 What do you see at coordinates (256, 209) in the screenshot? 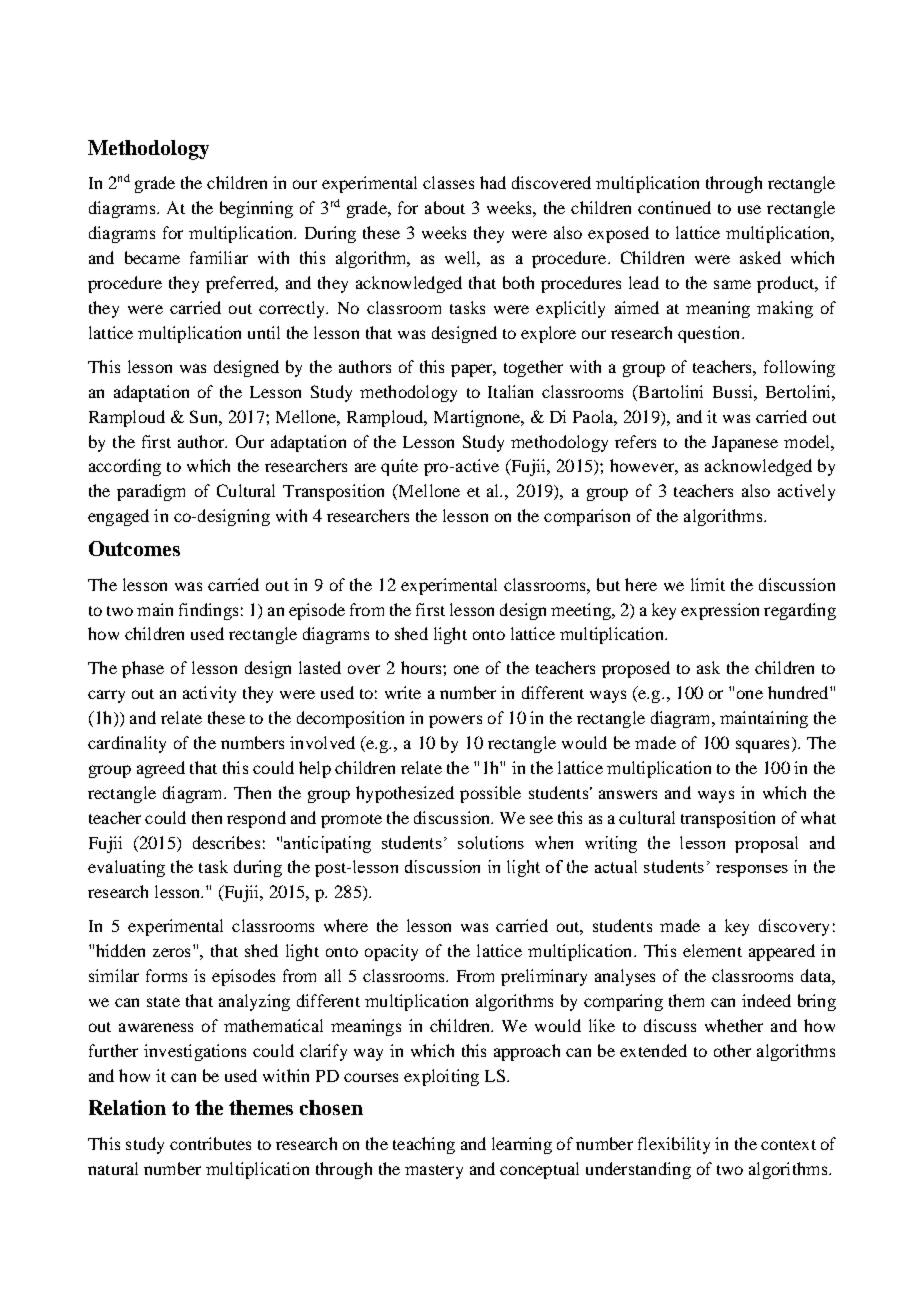
I see `beginning` at bounding box center [256, 209].
